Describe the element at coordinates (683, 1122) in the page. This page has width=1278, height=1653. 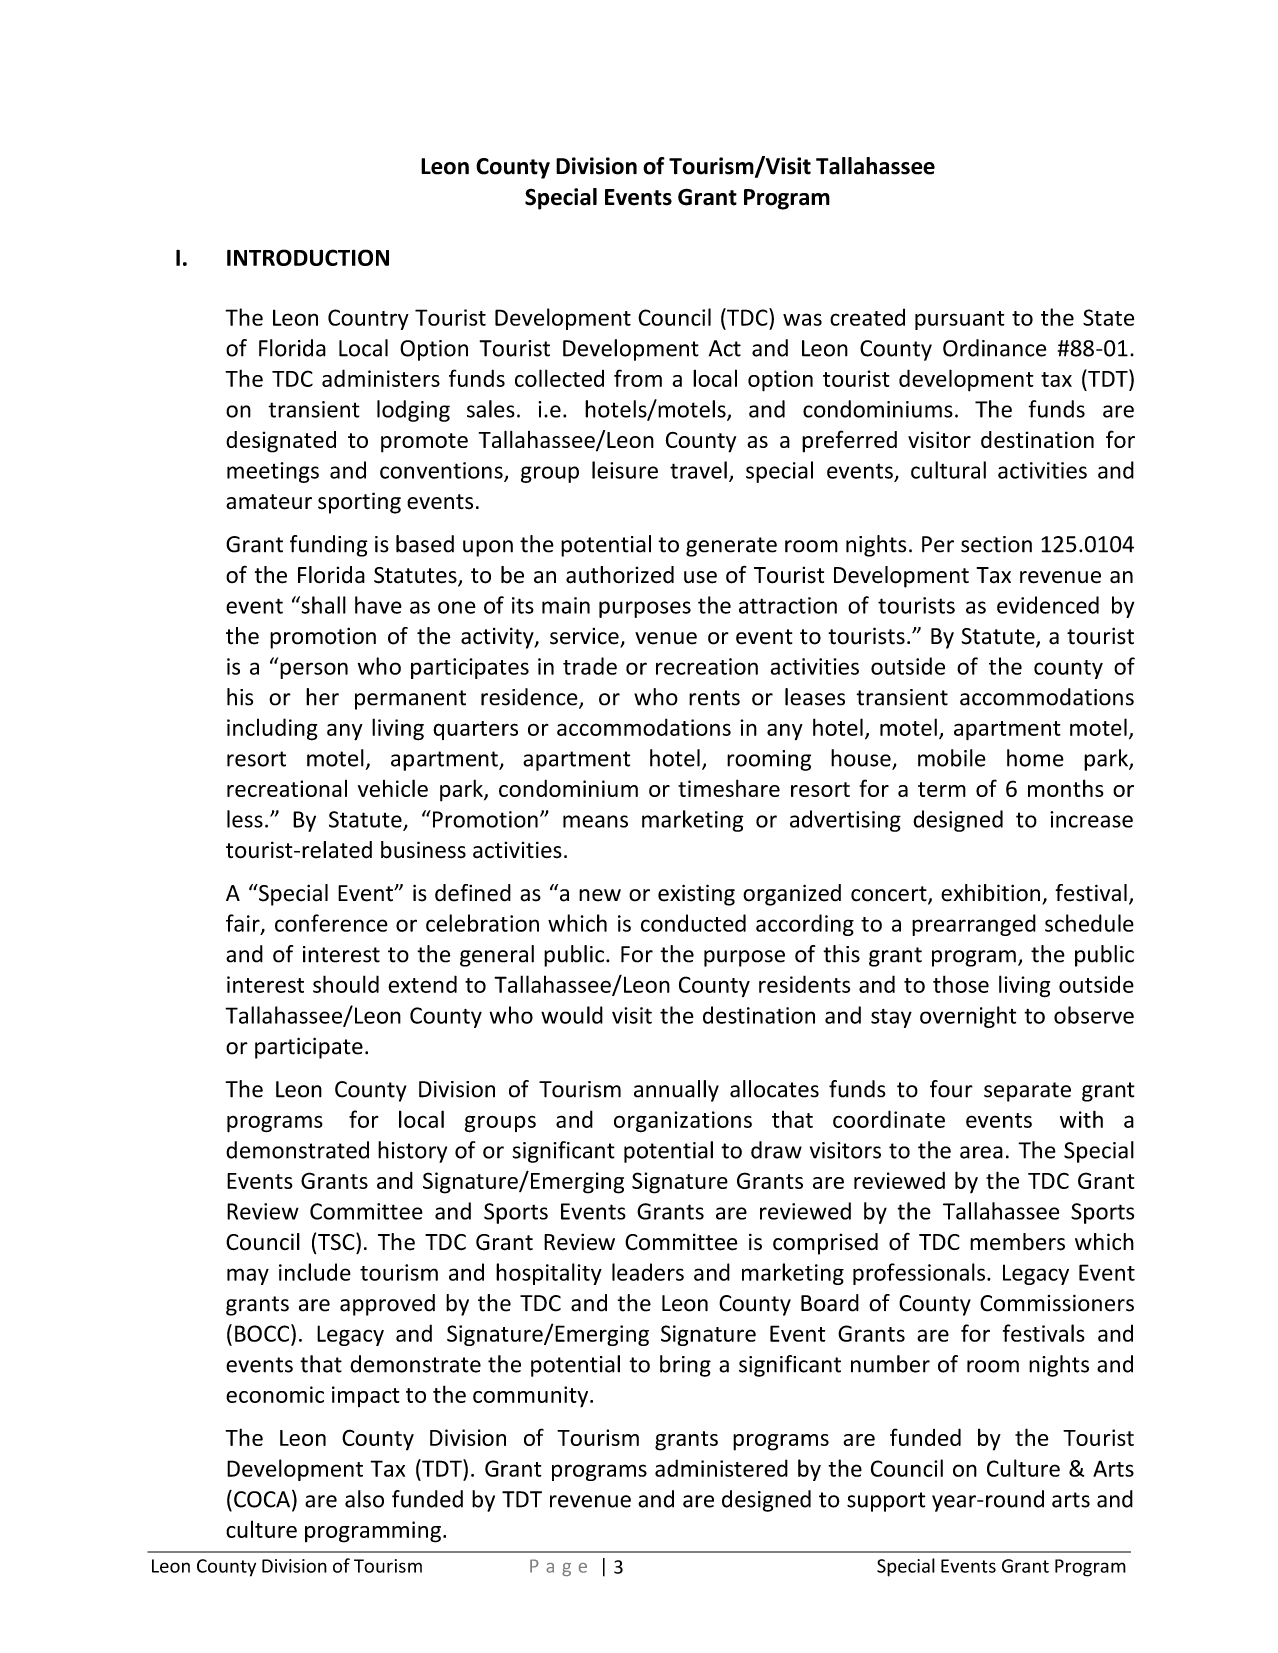
I see `organizations` at that location.
